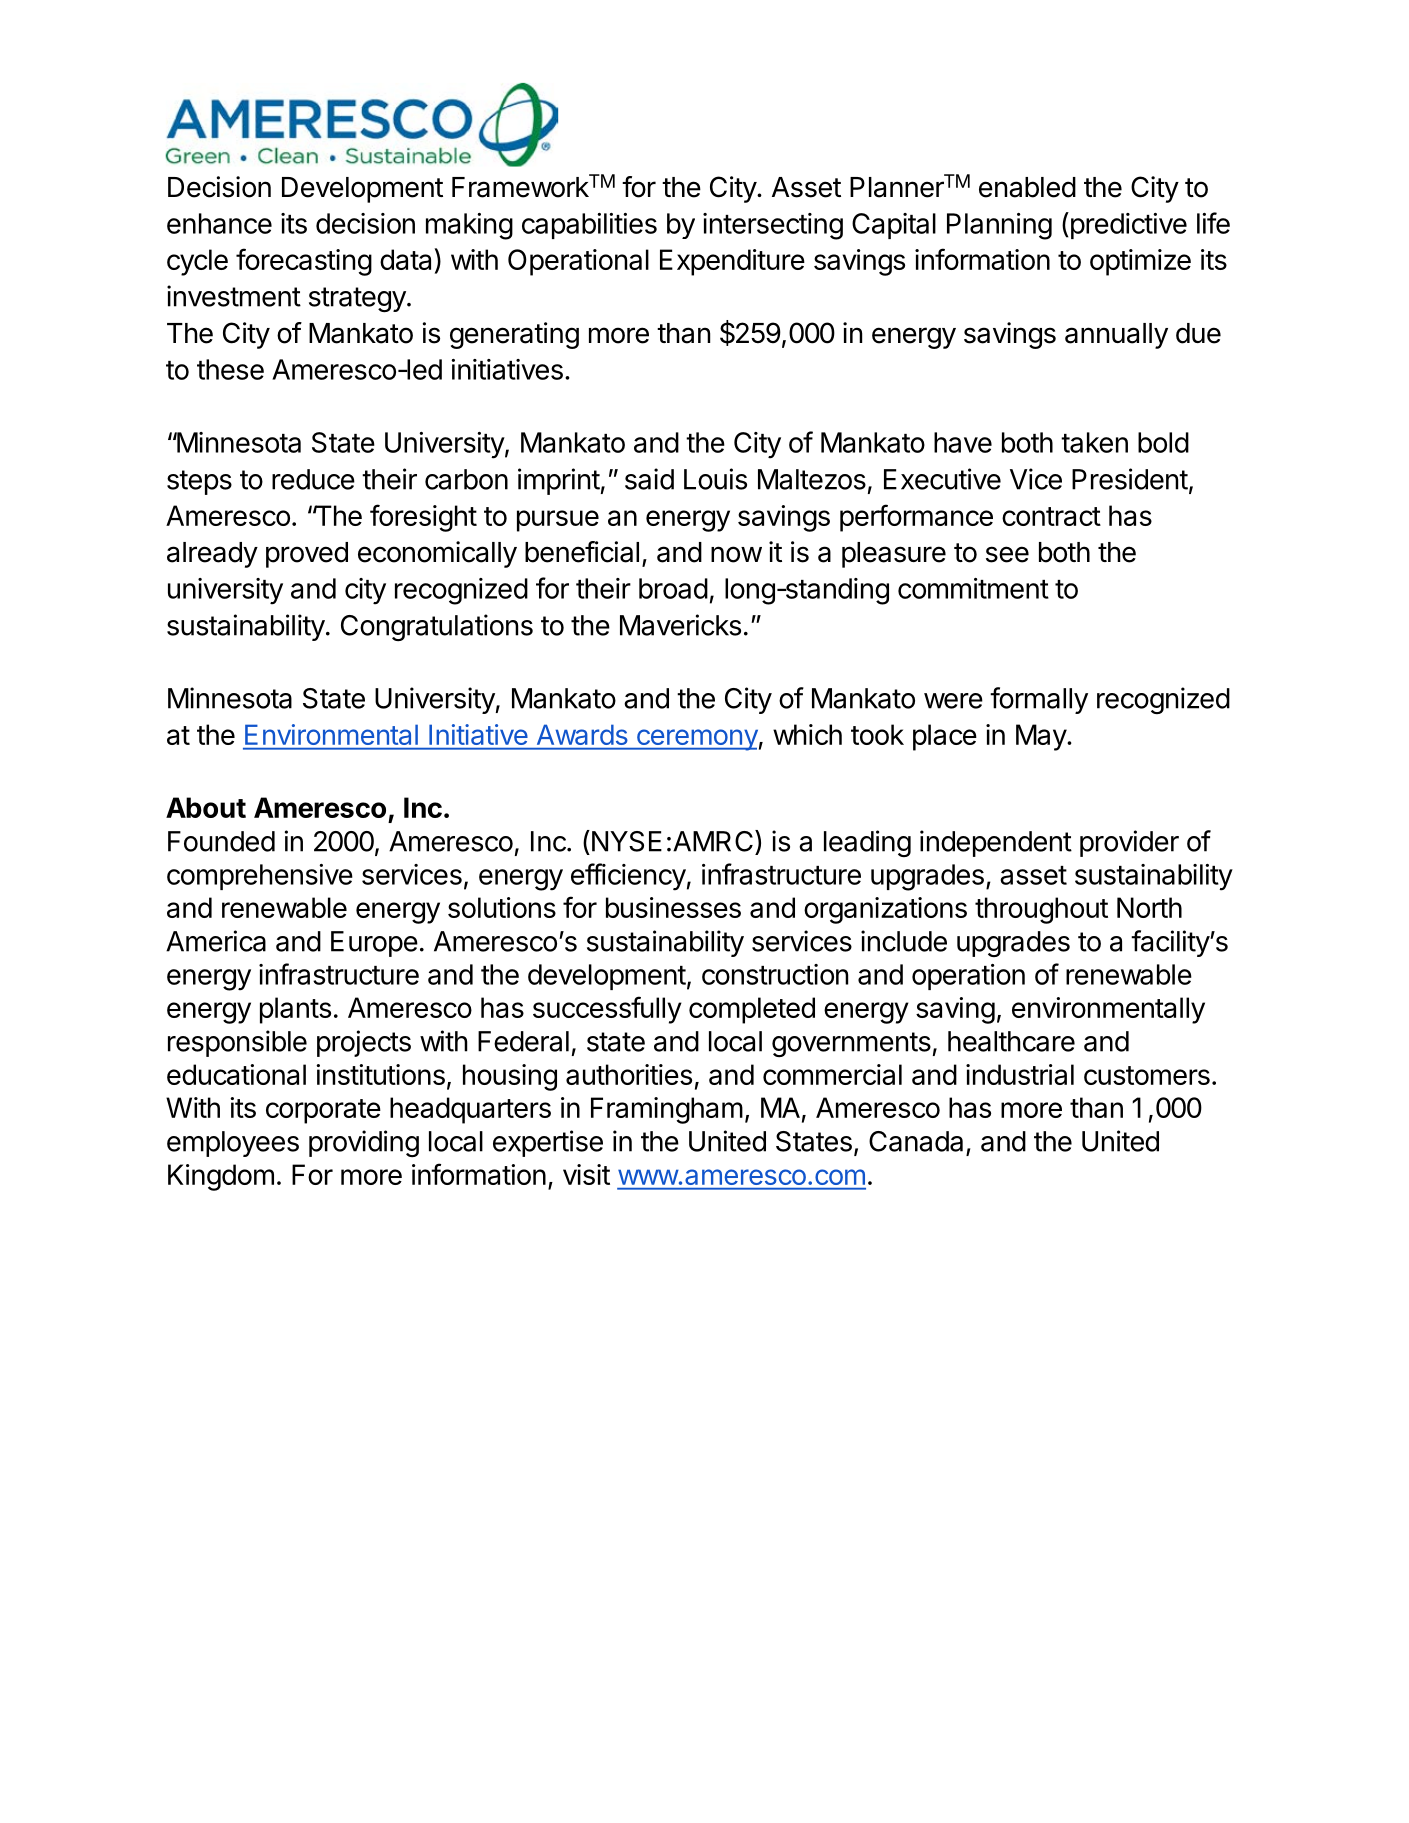 The width and height of the image is (1409, 1823). Describe the element at coordinates (773, 226) in the image. I see `intersecting` at that location.
